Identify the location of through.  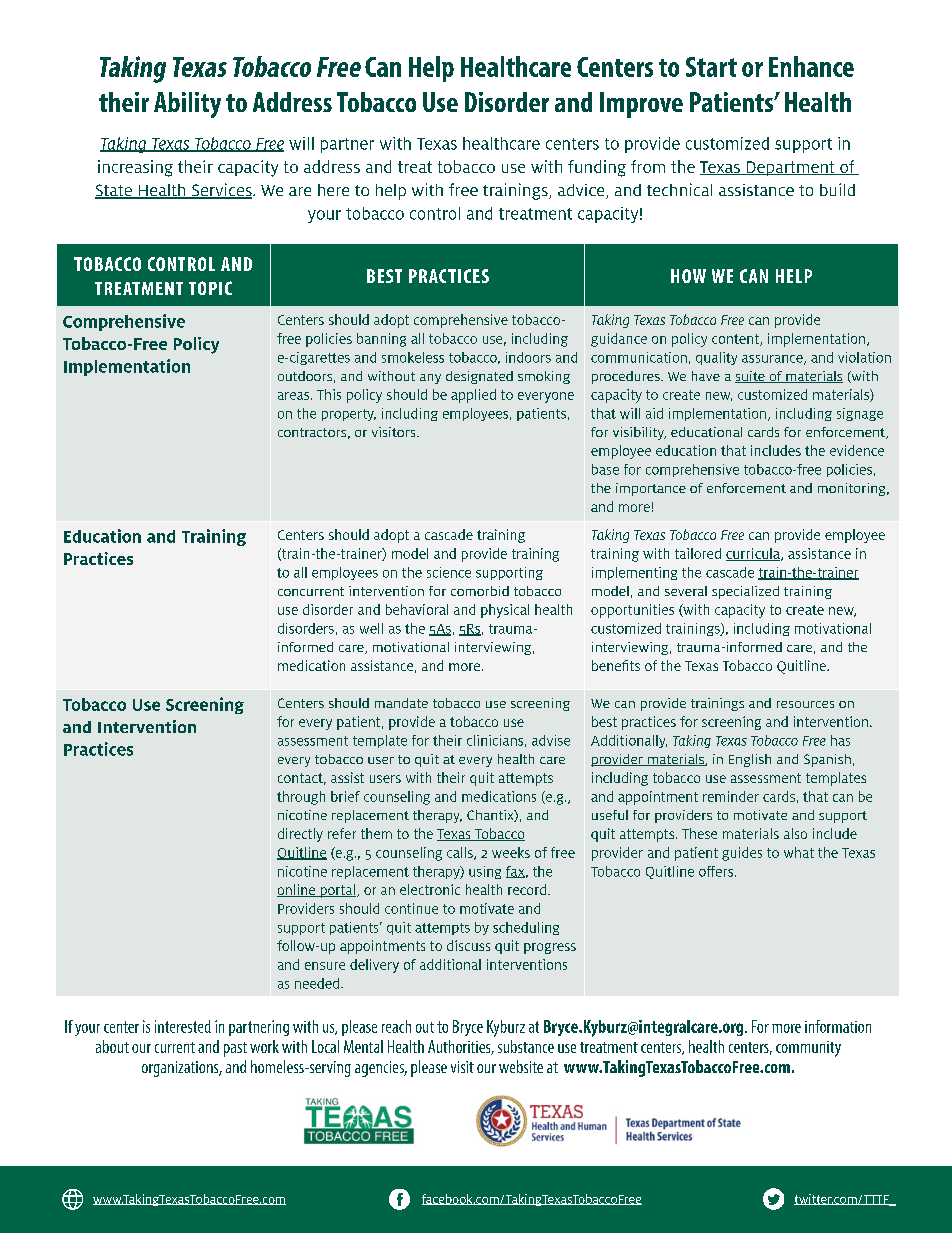
(301, 798).
